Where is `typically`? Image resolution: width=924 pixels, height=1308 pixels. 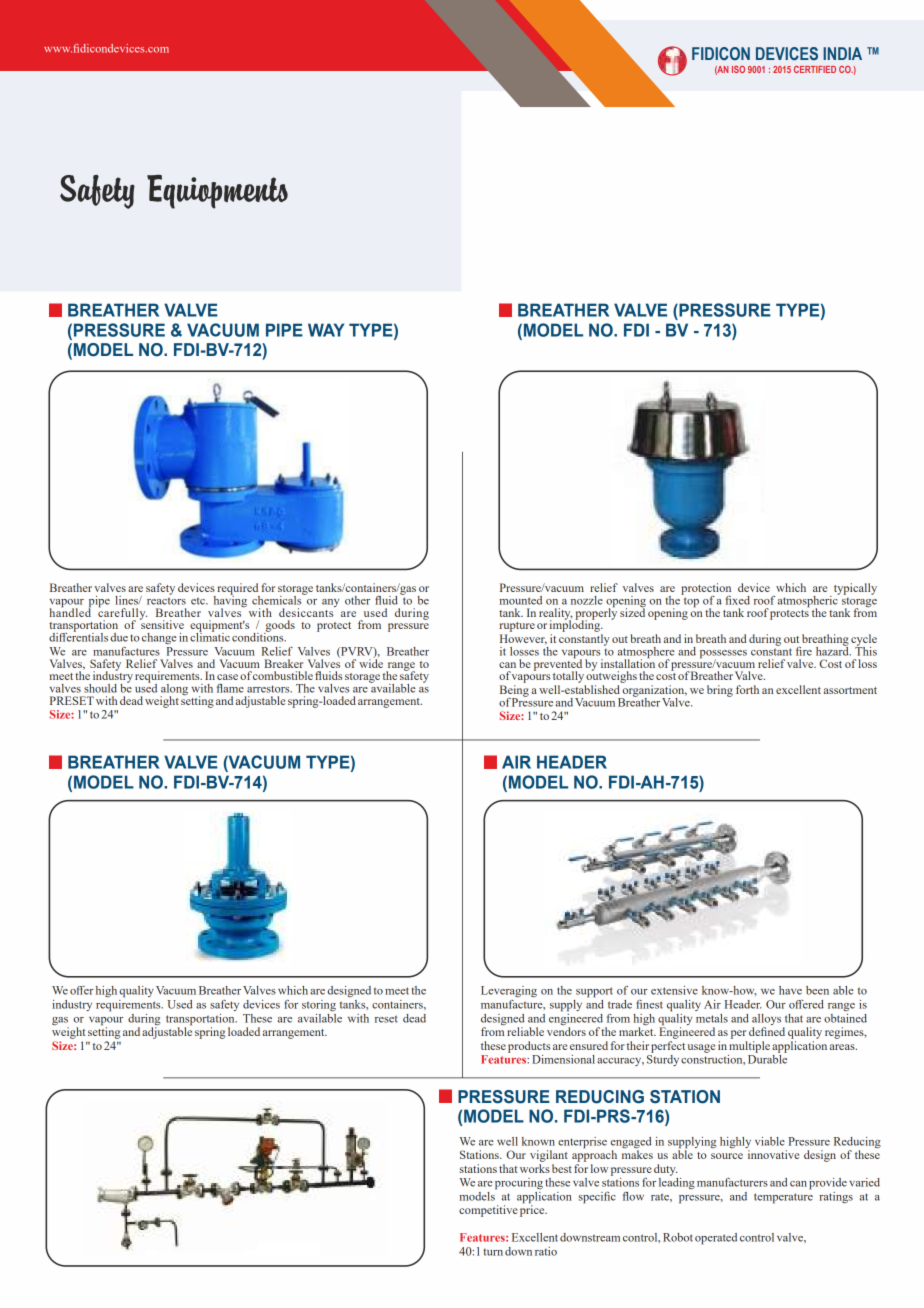 typically is located at coordinates (854, 590).
